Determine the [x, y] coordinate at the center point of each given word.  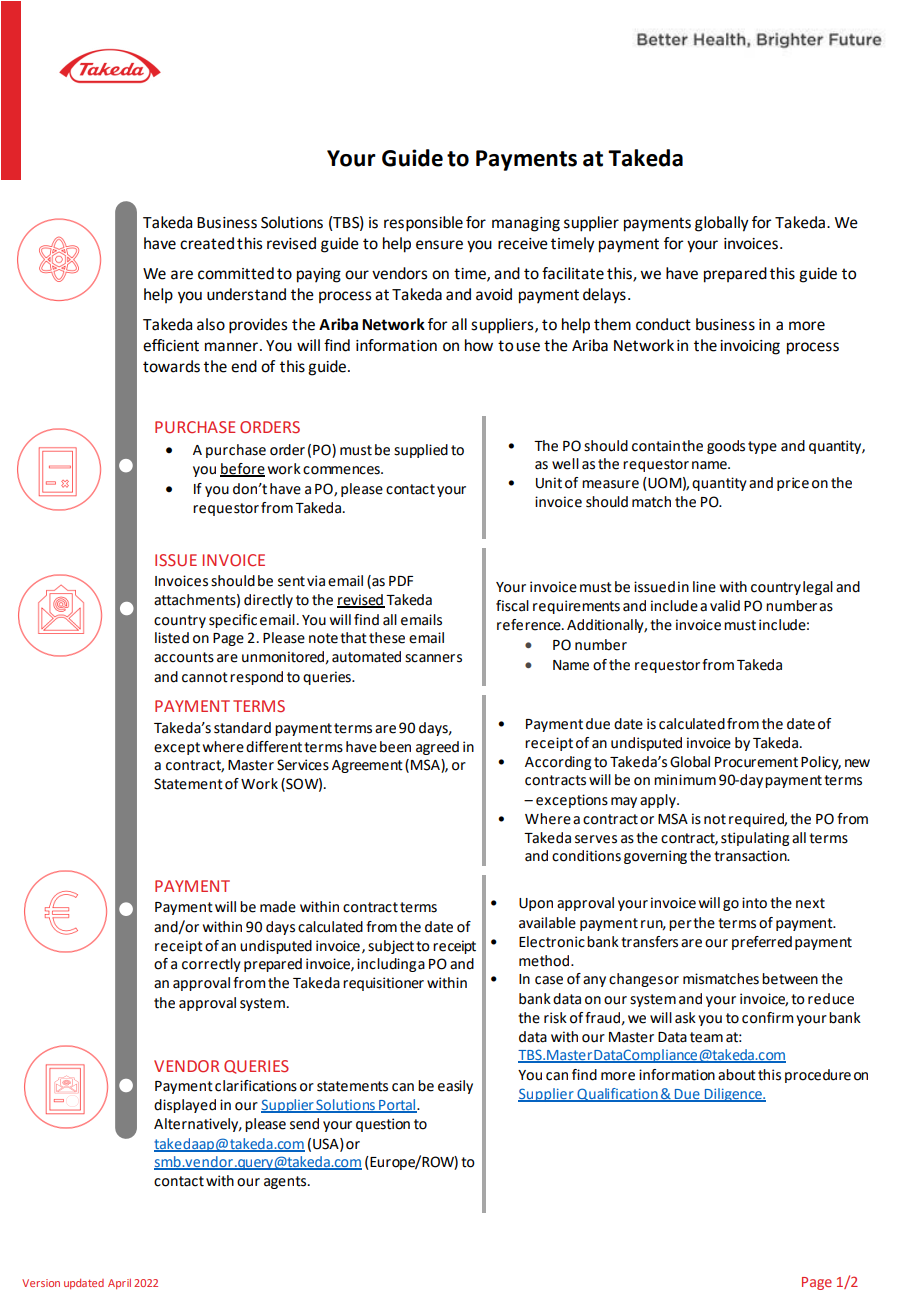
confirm [767, 1018]
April [119, 1284]
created [207, 243]
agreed [437, 748]
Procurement [756, 762]
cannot [205, 677]
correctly [211, 965]
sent [291, 581]
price [793, 484]
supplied [421, 451]
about [737, 1075]
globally [722, 224]
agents [286, 1182]
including [386, 965]
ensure [439, 245]
